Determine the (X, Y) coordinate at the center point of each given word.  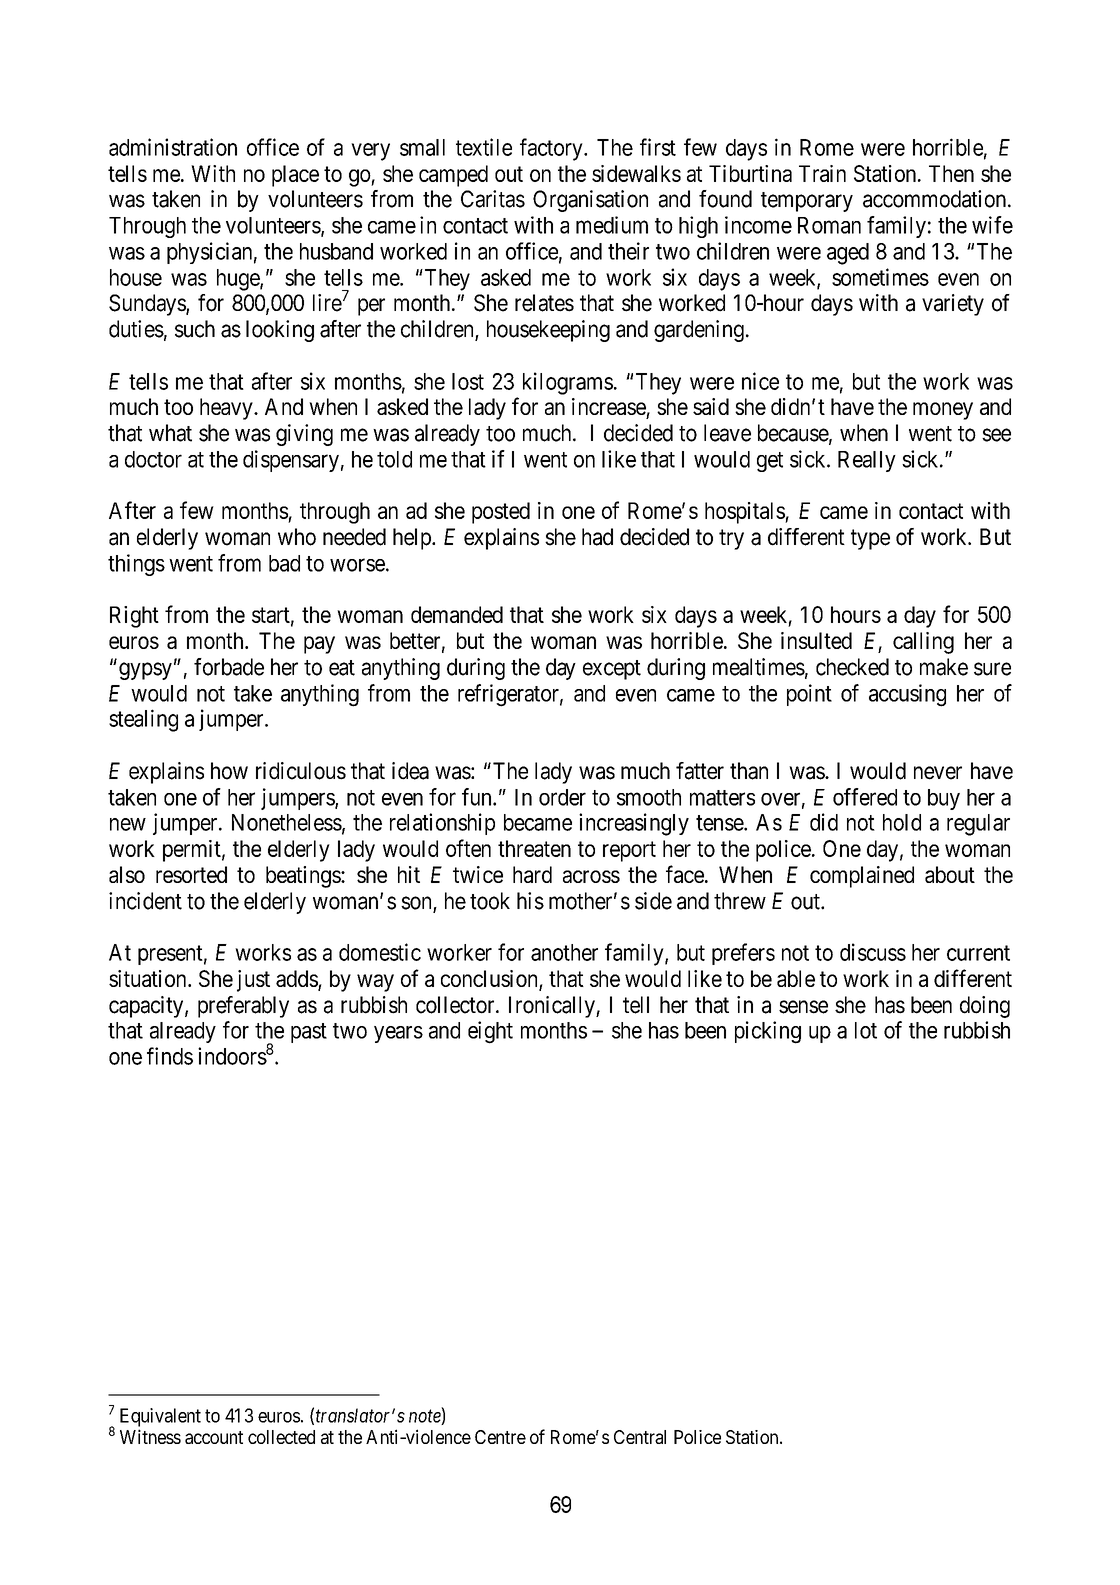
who (297, 537)
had (597, 537)
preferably (243, 1007)
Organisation (590, 201)
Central (640, 1437)
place (295, 176)
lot (866, 1030)
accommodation (934, 199)
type (870, 539)
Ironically (553, 1007)
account (214, 1437)
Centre (500, 1437)
